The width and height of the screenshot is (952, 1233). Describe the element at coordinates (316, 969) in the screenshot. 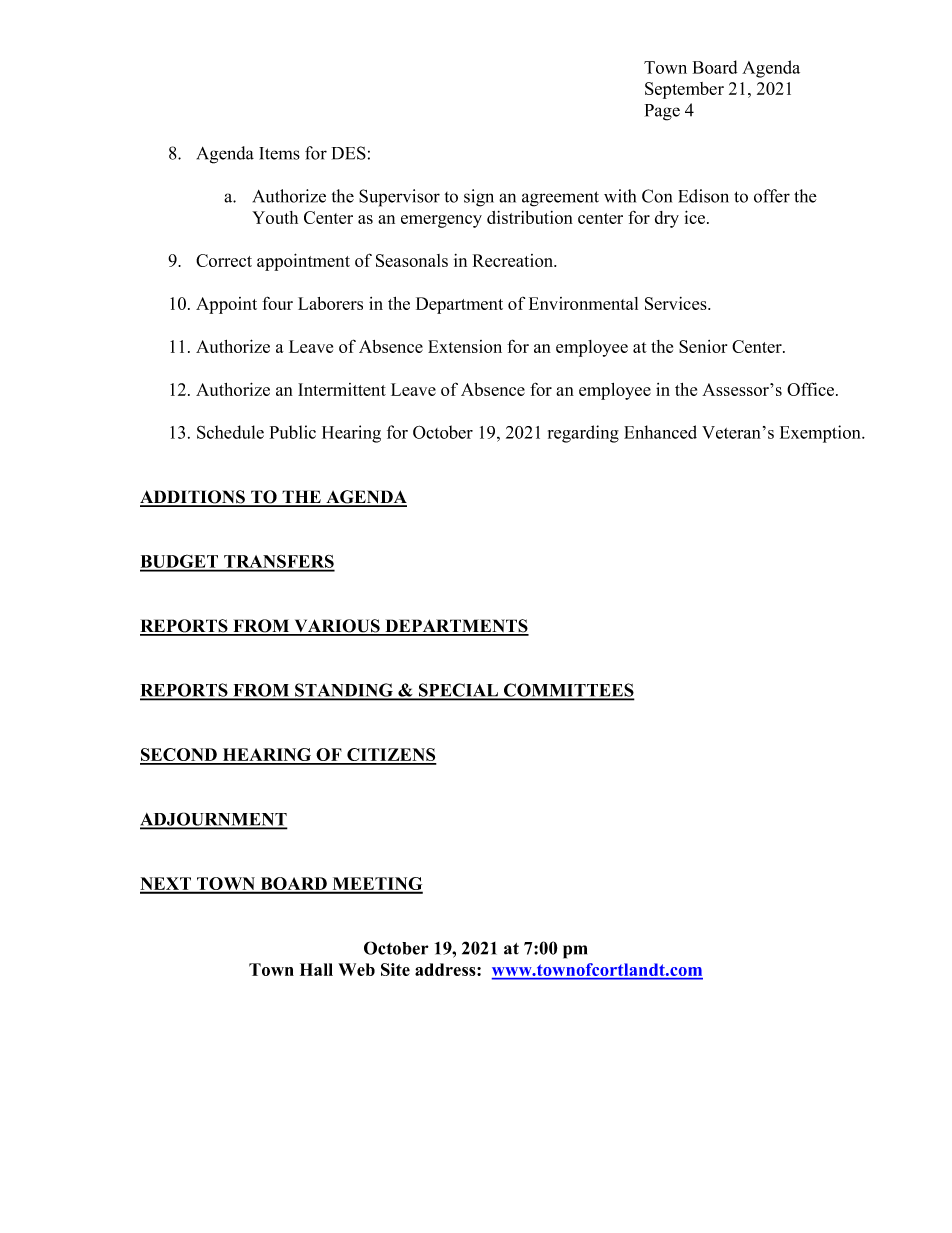

I see `Hall` at that location.
